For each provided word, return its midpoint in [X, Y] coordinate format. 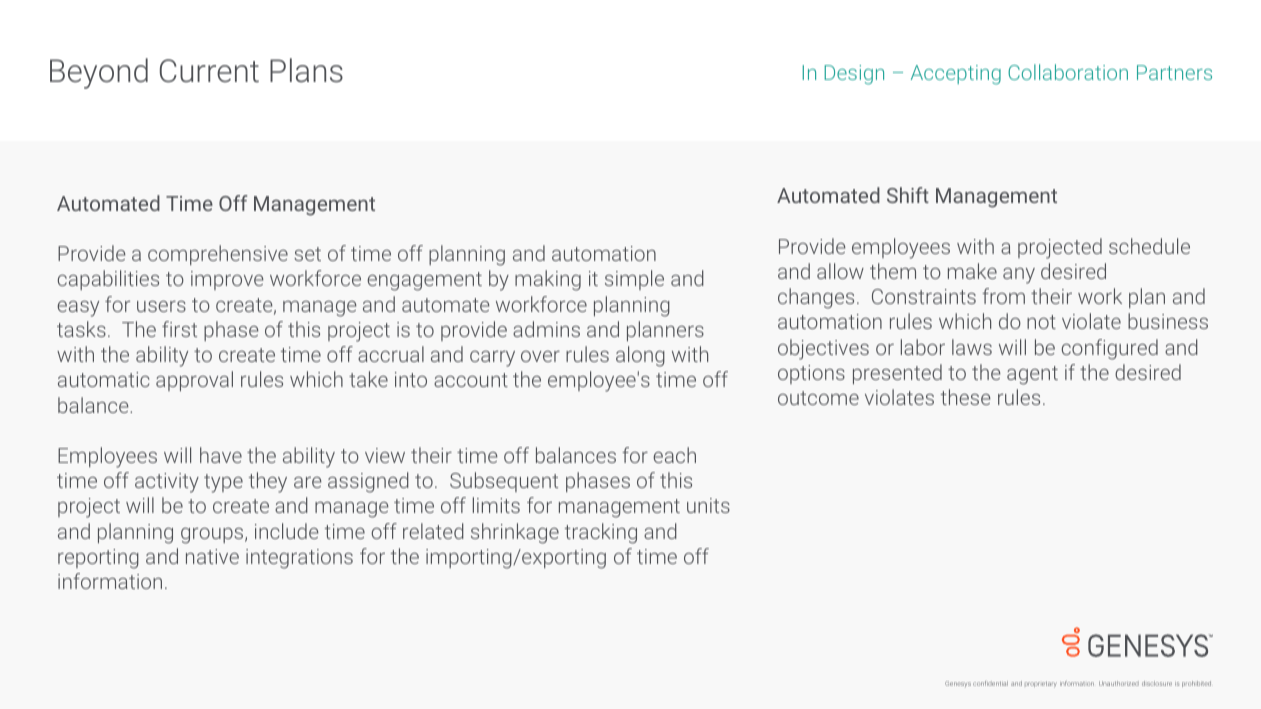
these [966, 397]
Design [854, 75]
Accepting [956, 75]
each [674, 455]
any [1019, 276]
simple [634, 280]
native [212, 556]
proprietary [1041, 685]
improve [227, 280]
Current [209, 71]
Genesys [958, 684]
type [223, 483]
